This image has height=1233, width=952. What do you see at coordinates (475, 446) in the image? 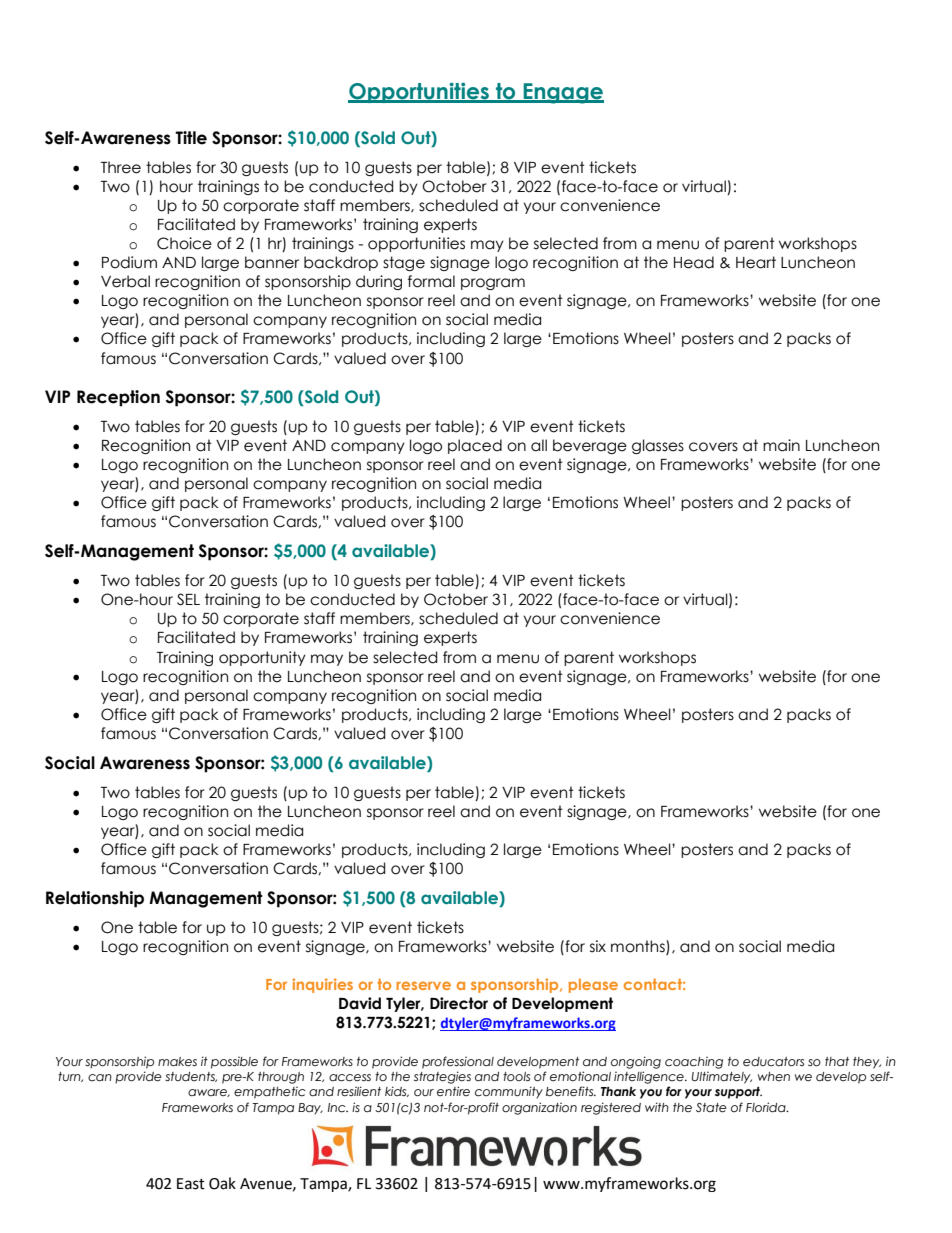
I see `placed` at bounding box center [475, 446].
